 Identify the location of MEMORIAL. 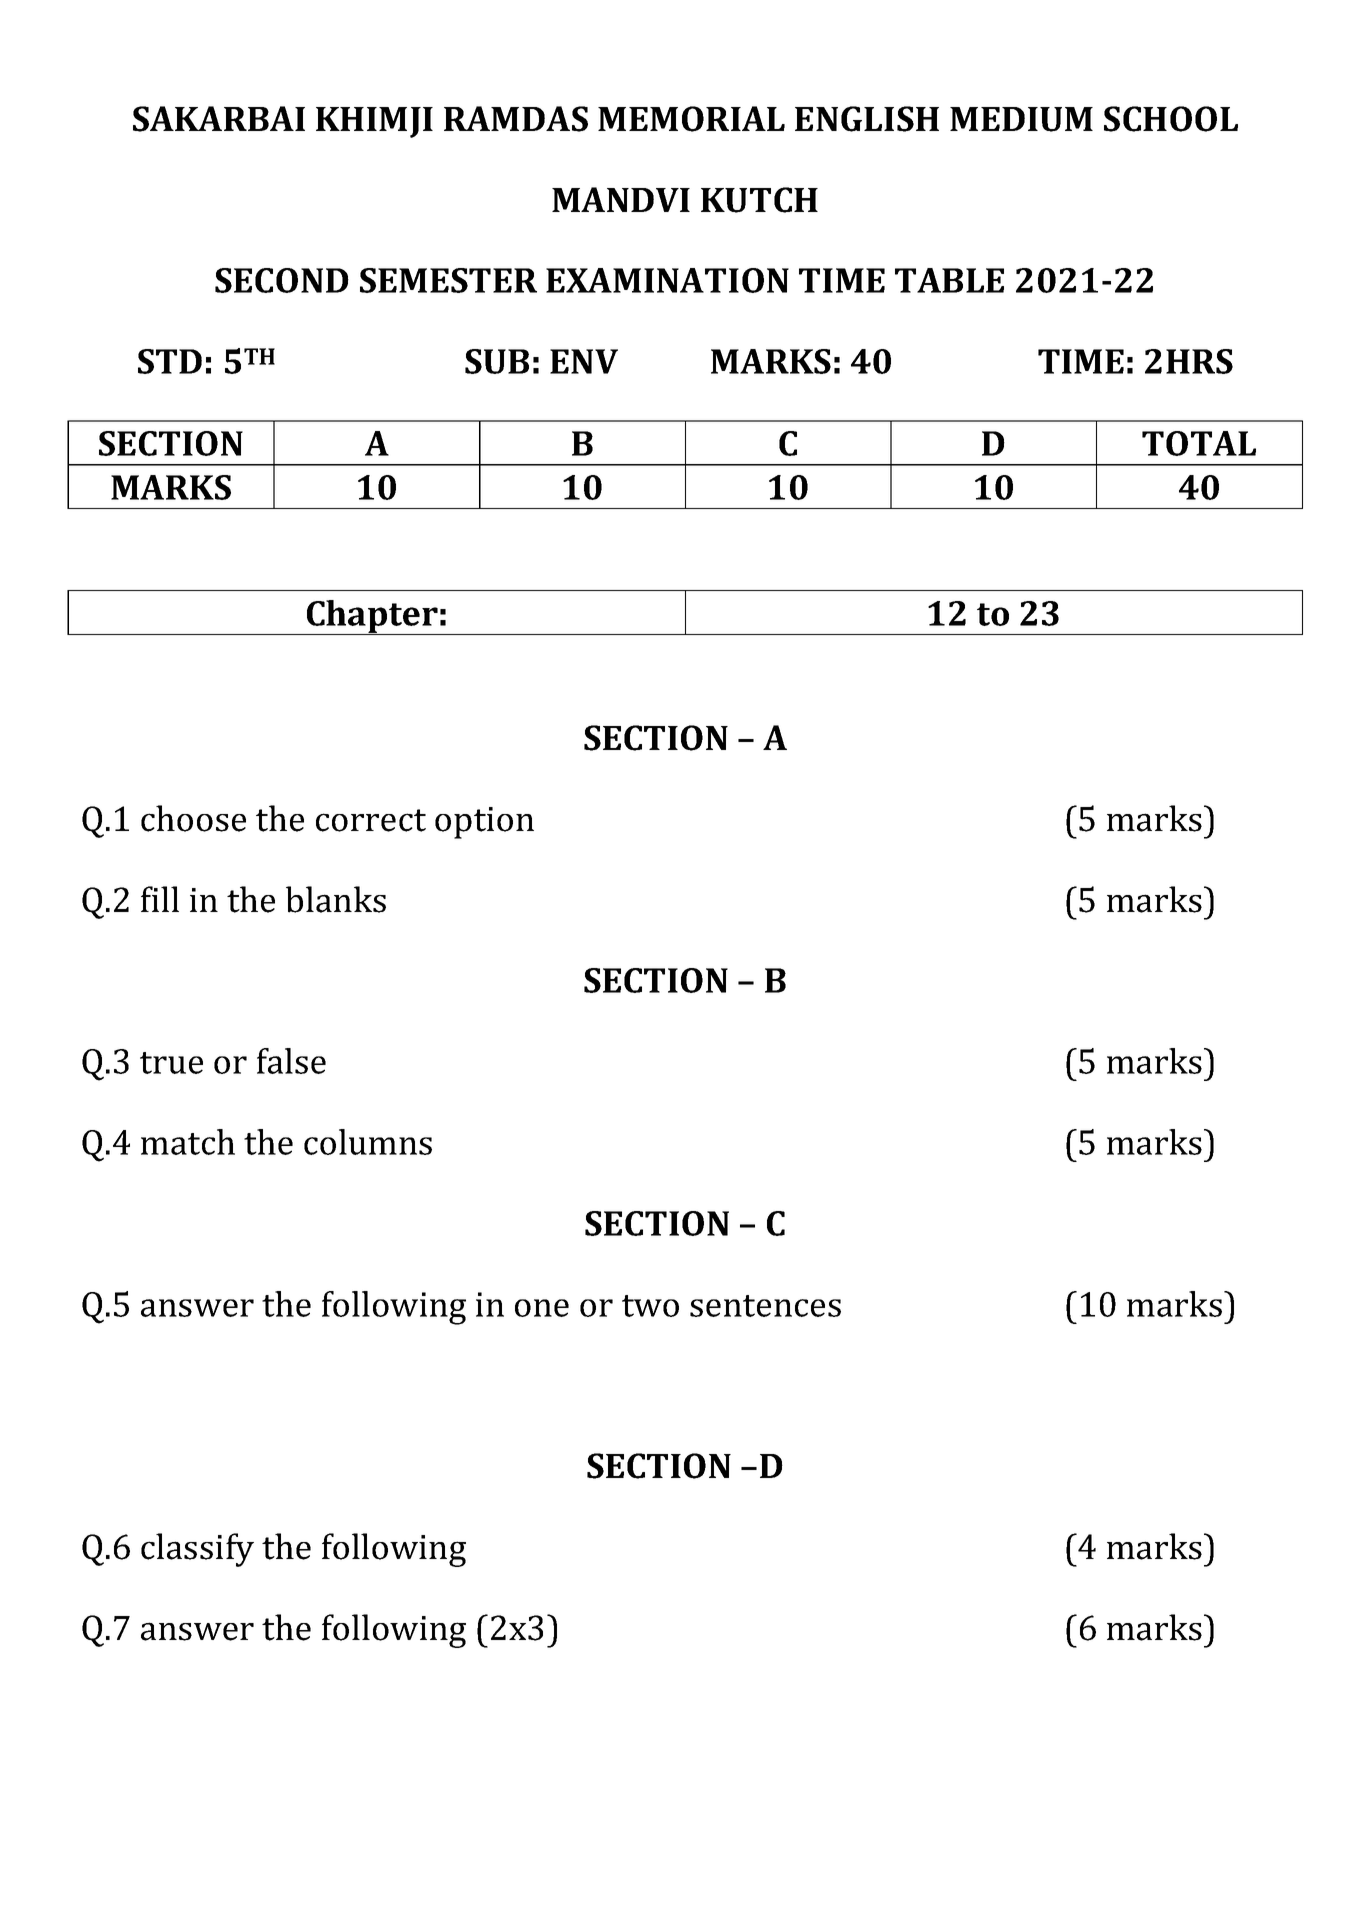
(691, 119).
